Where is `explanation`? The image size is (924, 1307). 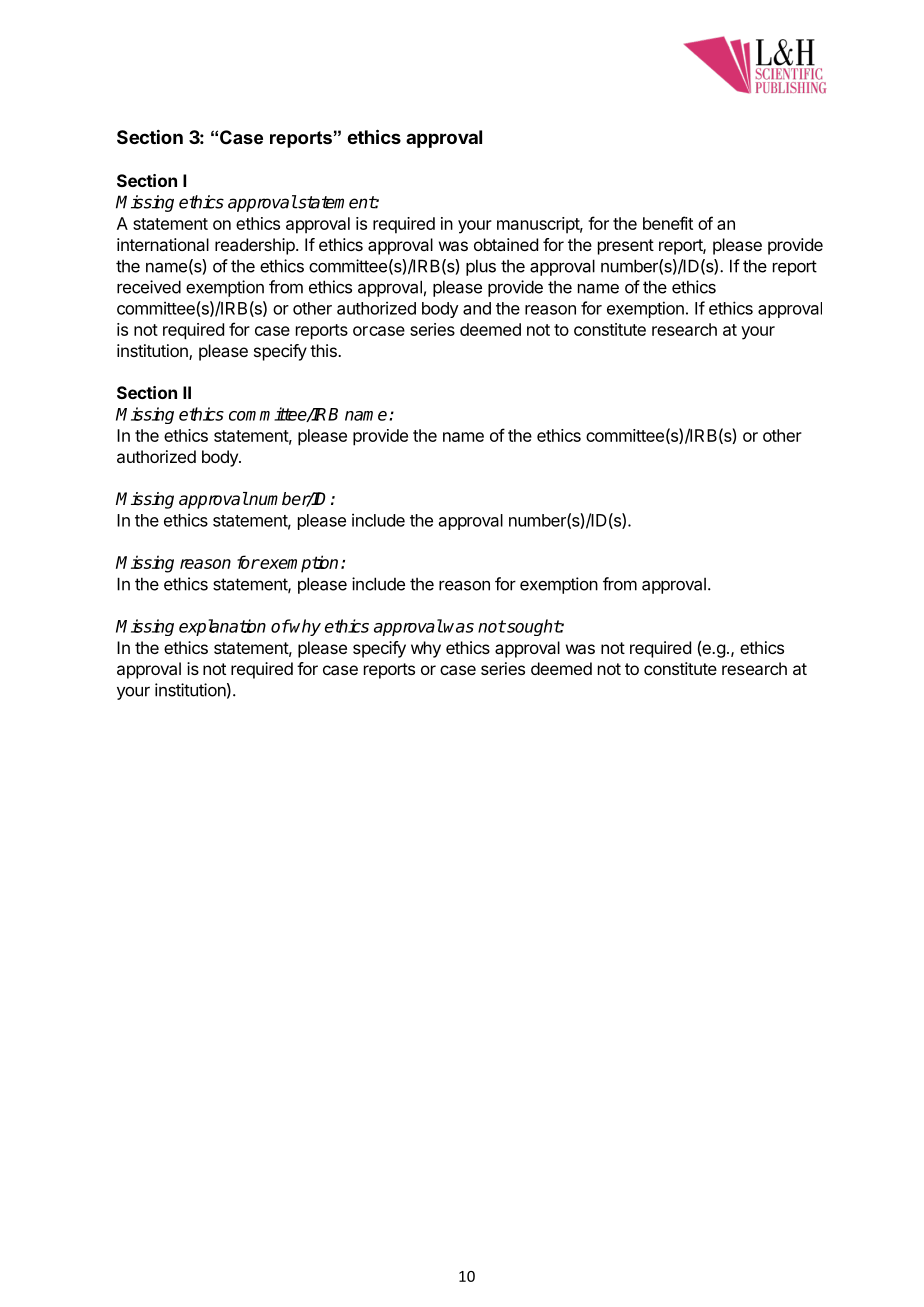 explanation is located at coordinates (222, 627).
